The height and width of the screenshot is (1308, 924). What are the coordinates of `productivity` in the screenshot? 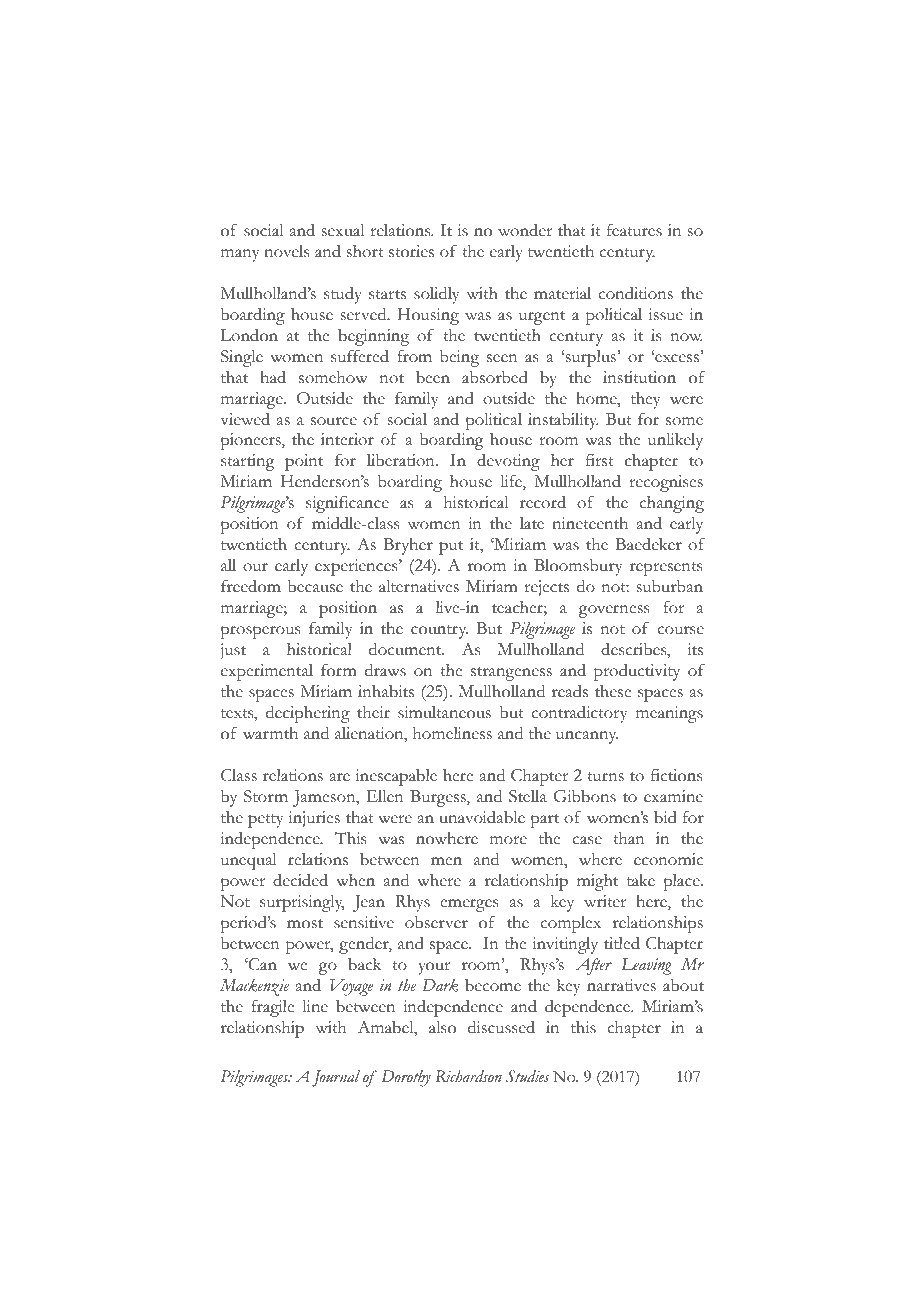 It's located at (637, 672).
